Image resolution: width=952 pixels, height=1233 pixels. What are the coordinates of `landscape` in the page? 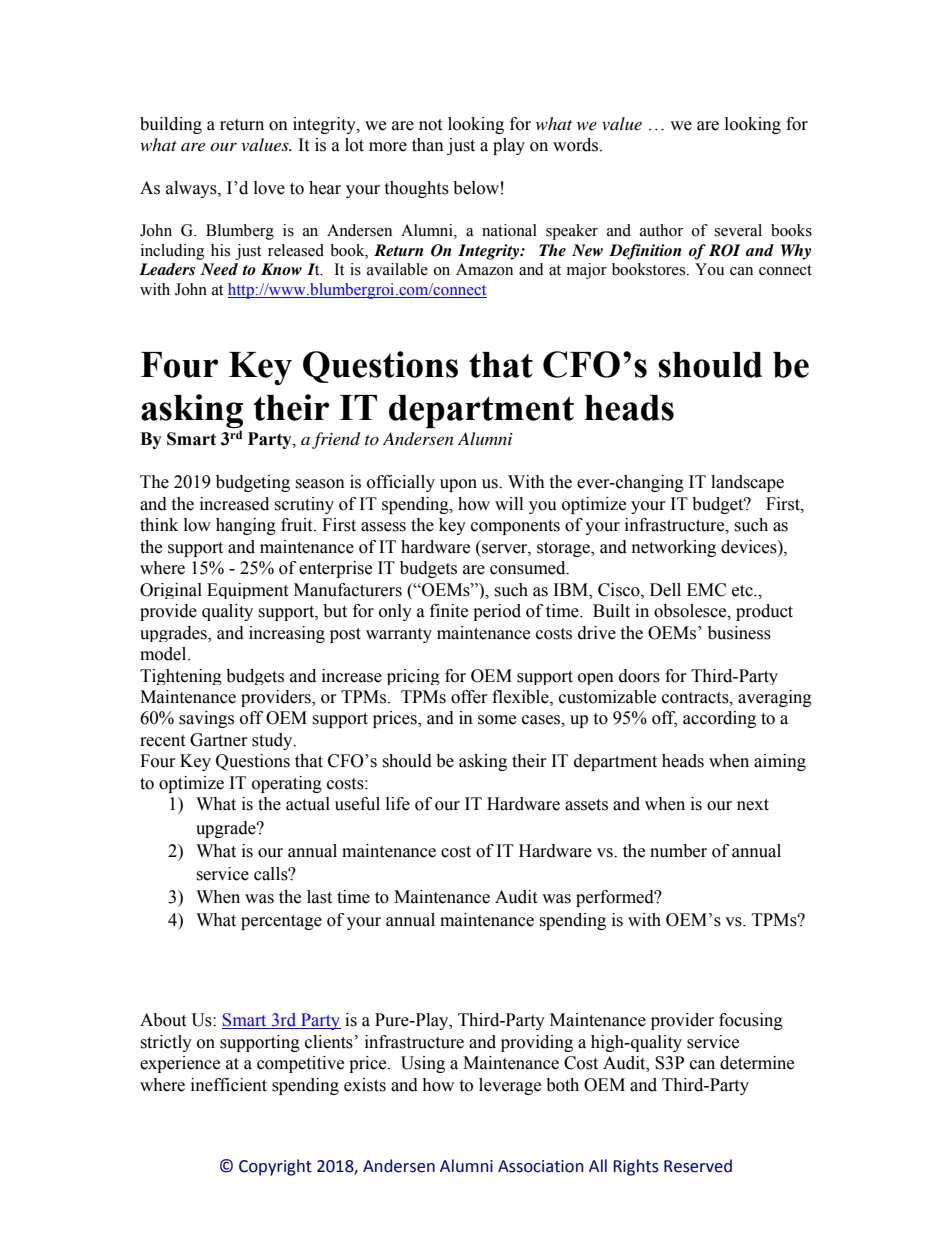 It's located at (747, 483).
